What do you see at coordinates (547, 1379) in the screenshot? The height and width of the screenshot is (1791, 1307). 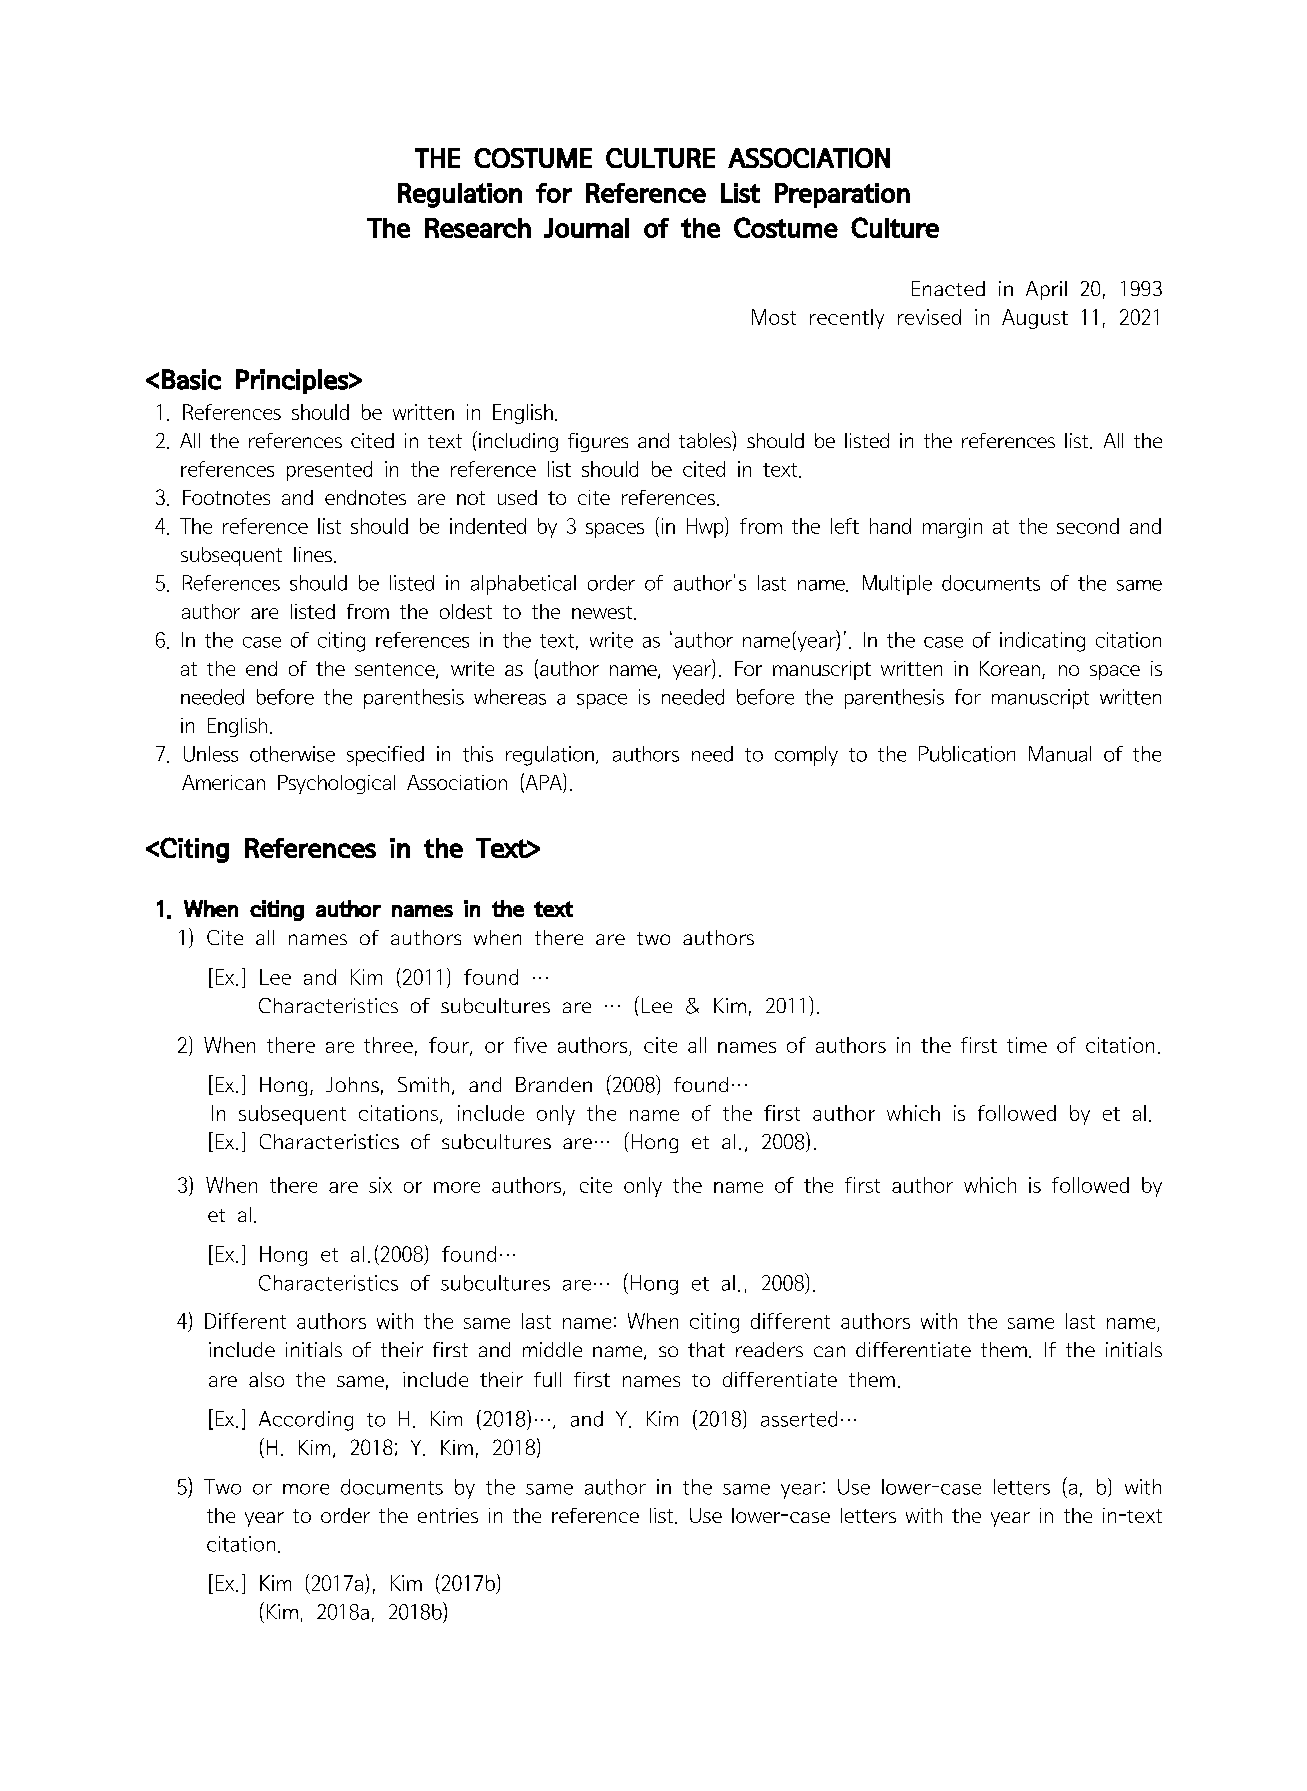 I see `full` at bounding box center [547, 1379].
